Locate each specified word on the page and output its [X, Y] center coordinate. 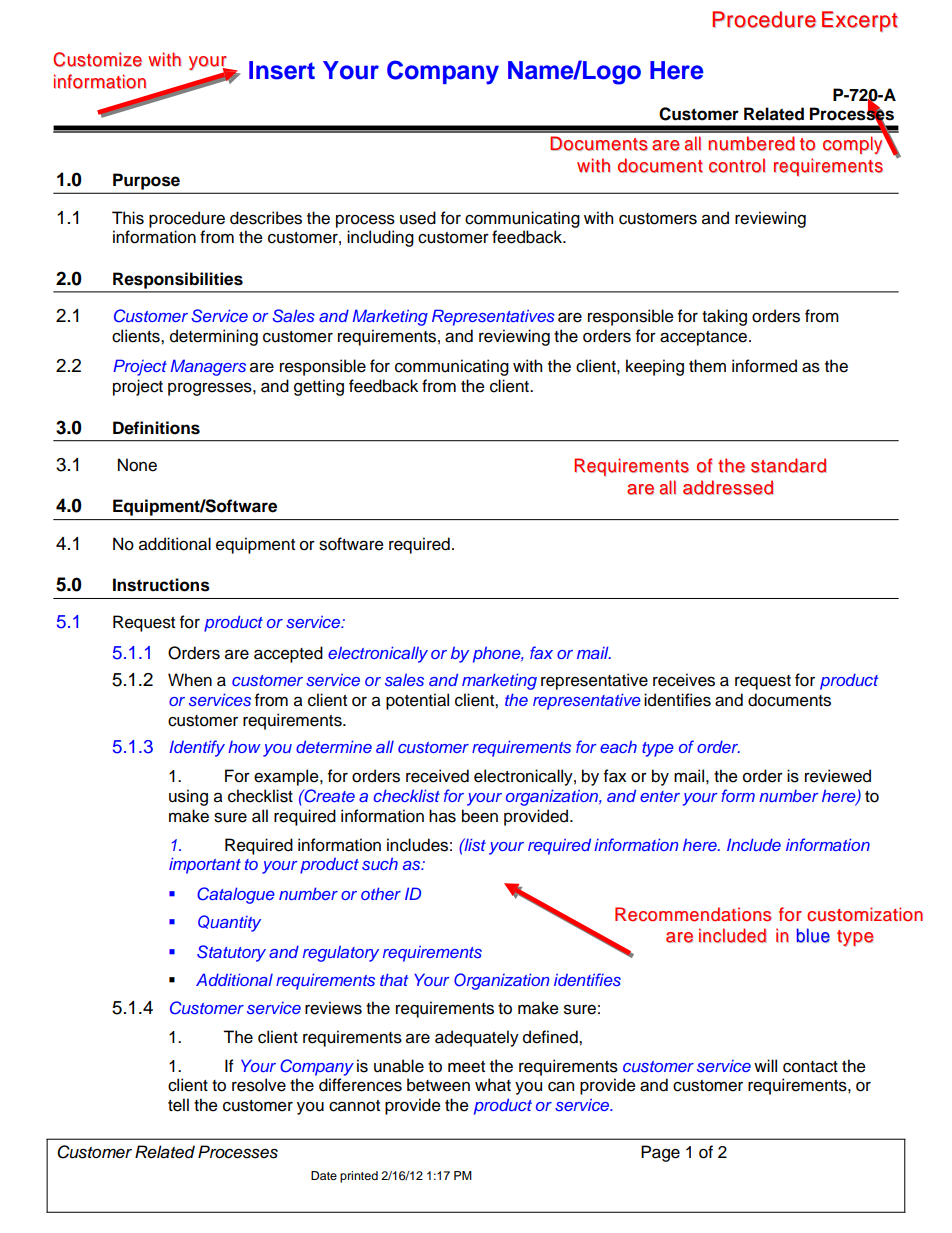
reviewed [838, 776]
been [480, 816]
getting [319, 387]
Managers [208, 367]
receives [684, 680]
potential [417, 701]
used [418, 218]
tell [178, 1105]
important [205, 865]
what [493, 1085]
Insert [282, 70]
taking [724, 317]
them [707, 366]
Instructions [161, 585]
